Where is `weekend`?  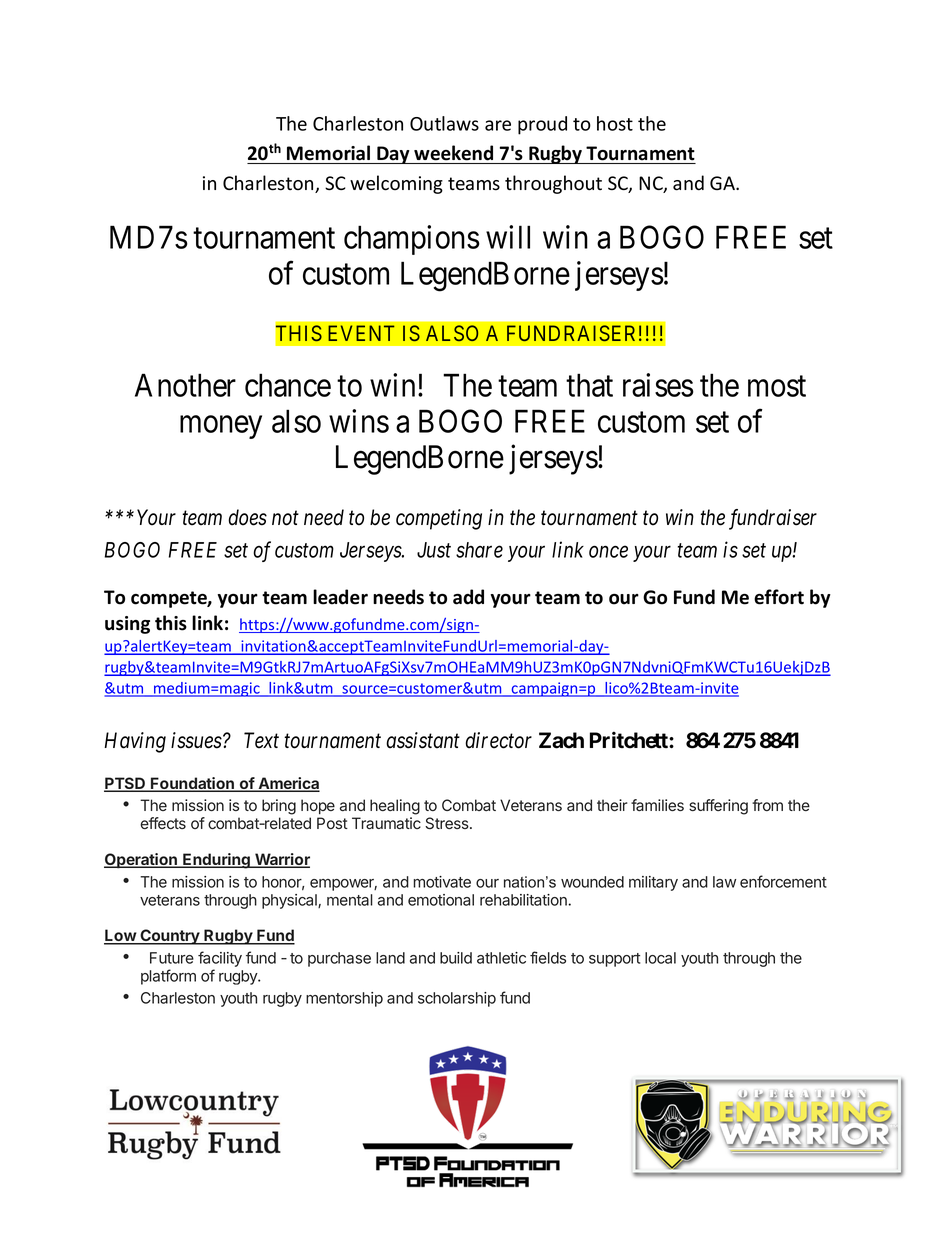
weekend is located at coordinates (453, 153).
